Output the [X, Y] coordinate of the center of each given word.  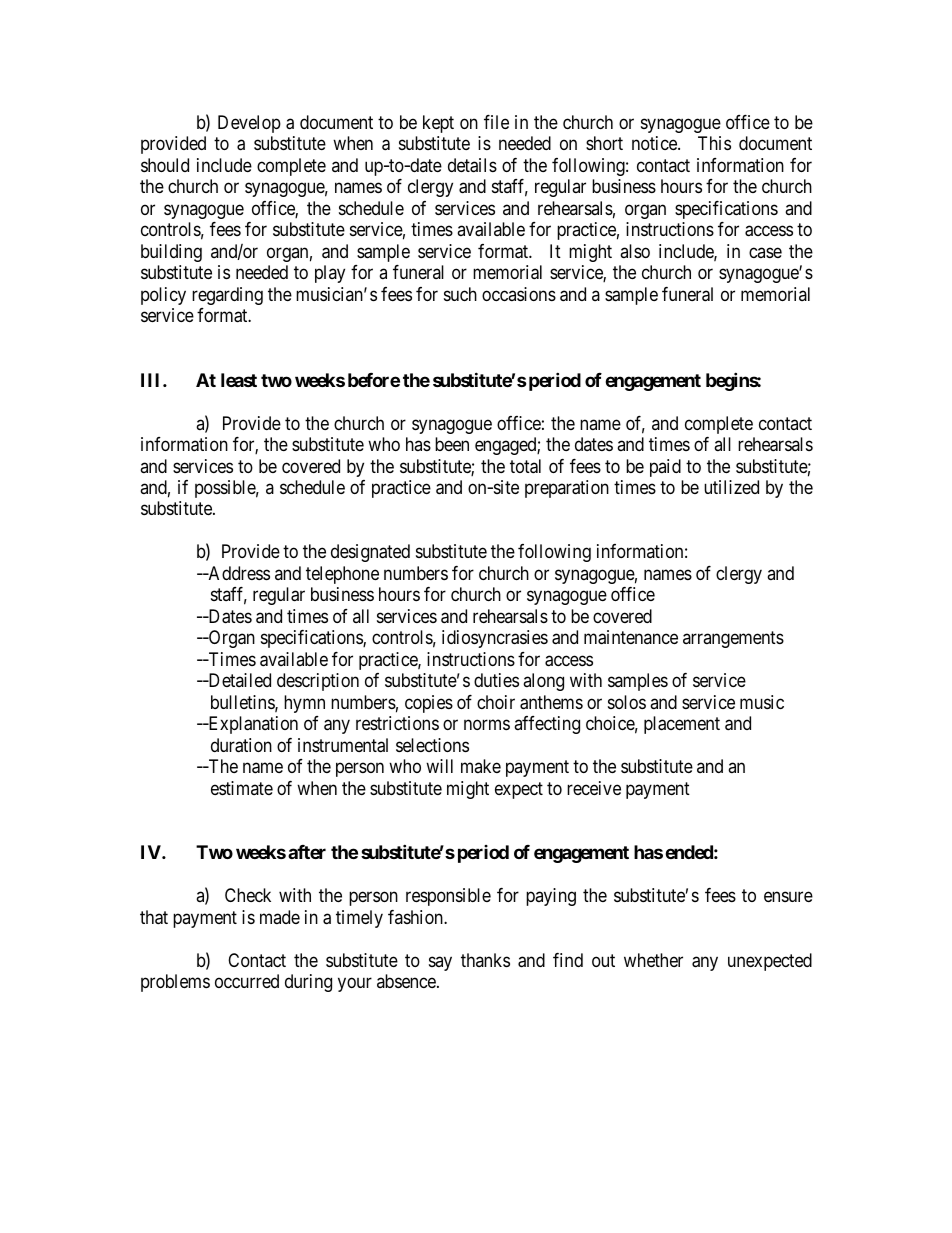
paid [665, 468]
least [239, 380]
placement [682, 725]
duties [496, 680]
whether [653, 960]
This [714, 143]
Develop [249, 124]
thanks [485, 960]
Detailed [238, 680]
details [472, 165]
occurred [247, 981]
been [452, 444]
